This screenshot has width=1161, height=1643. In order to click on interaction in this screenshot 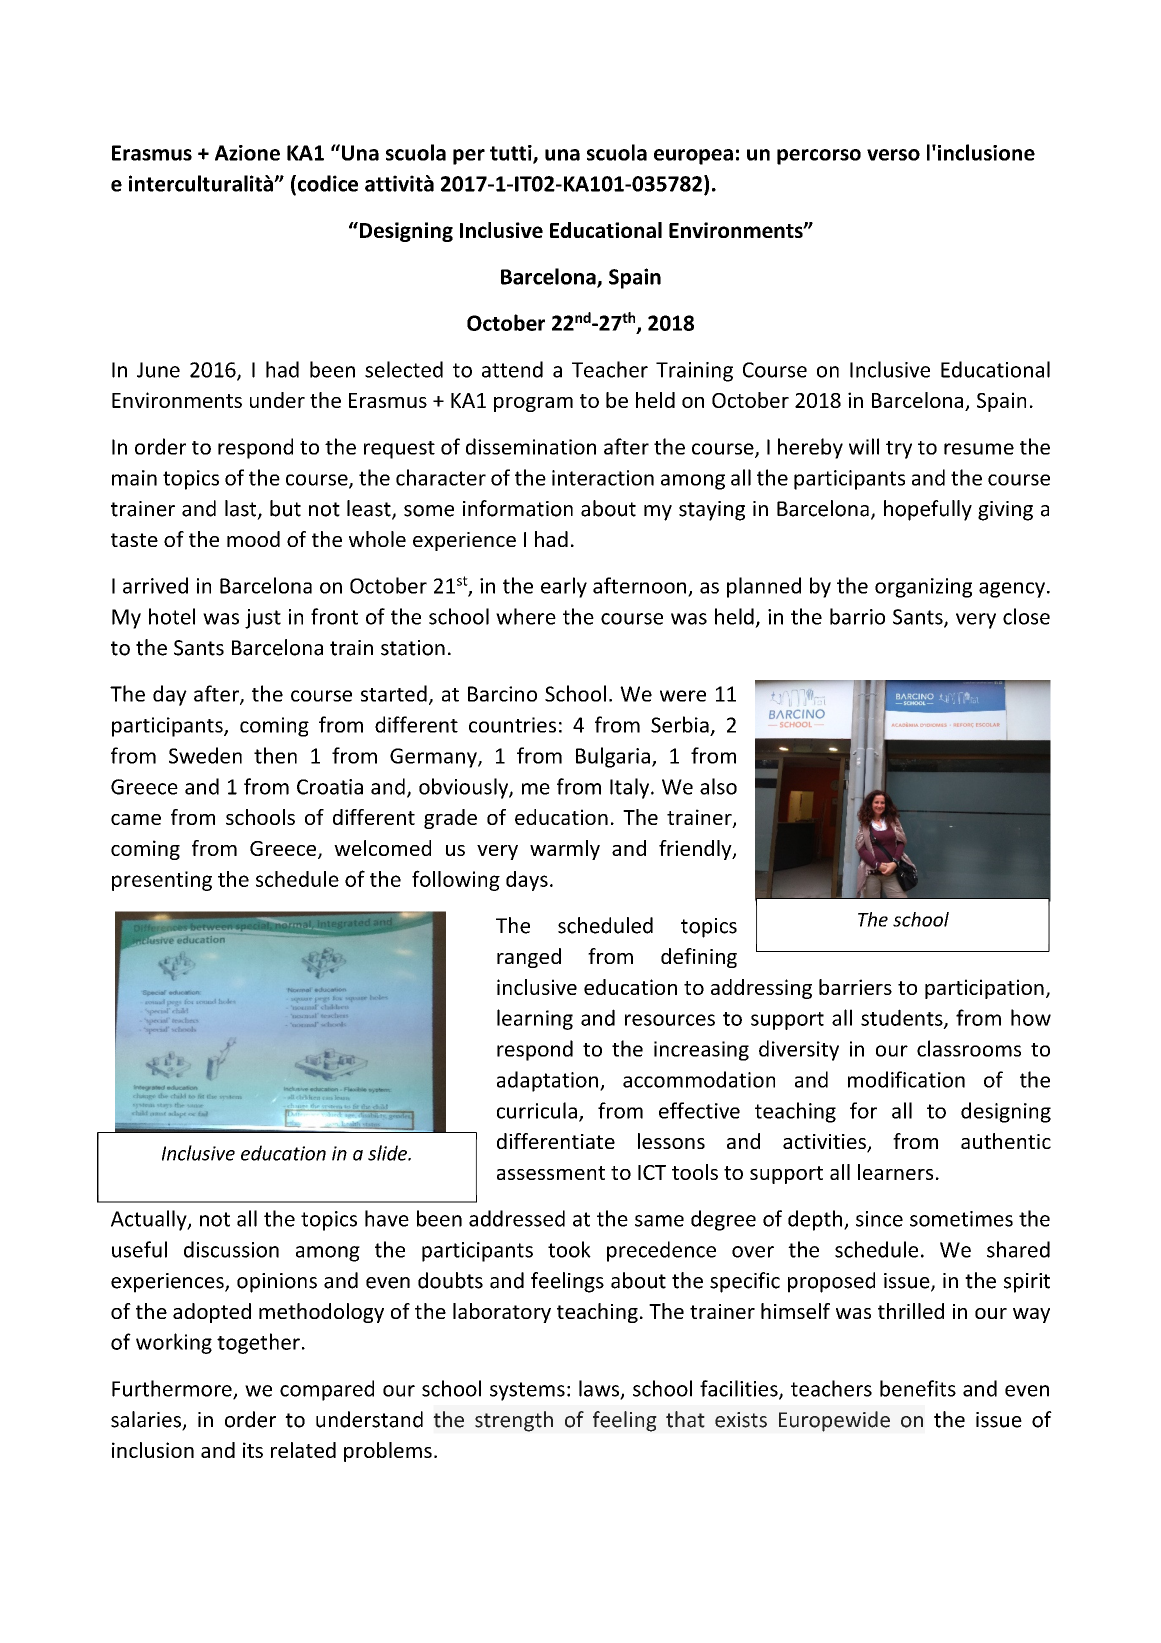, I will do `click(603, 478)`.
